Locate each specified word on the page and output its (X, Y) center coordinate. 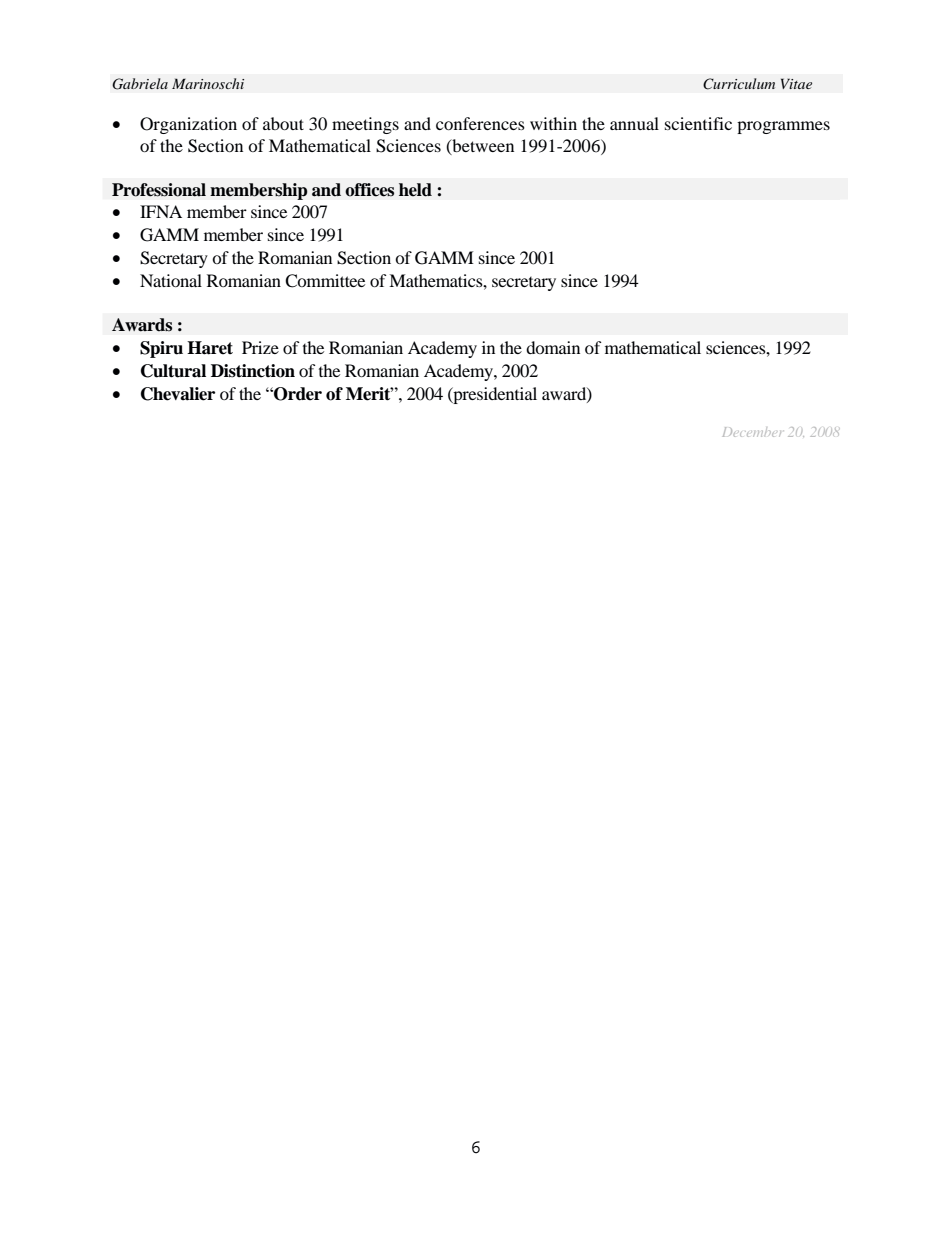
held (415, 190)
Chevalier (178, 394)
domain (553, 347)
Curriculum (739, 84)
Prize (260, 347)
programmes (783, 127)
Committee (325, 281)
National (171, 280)
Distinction (253, 371)
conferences (480, 123)
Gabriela (140, 84)
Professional (159, 190)
